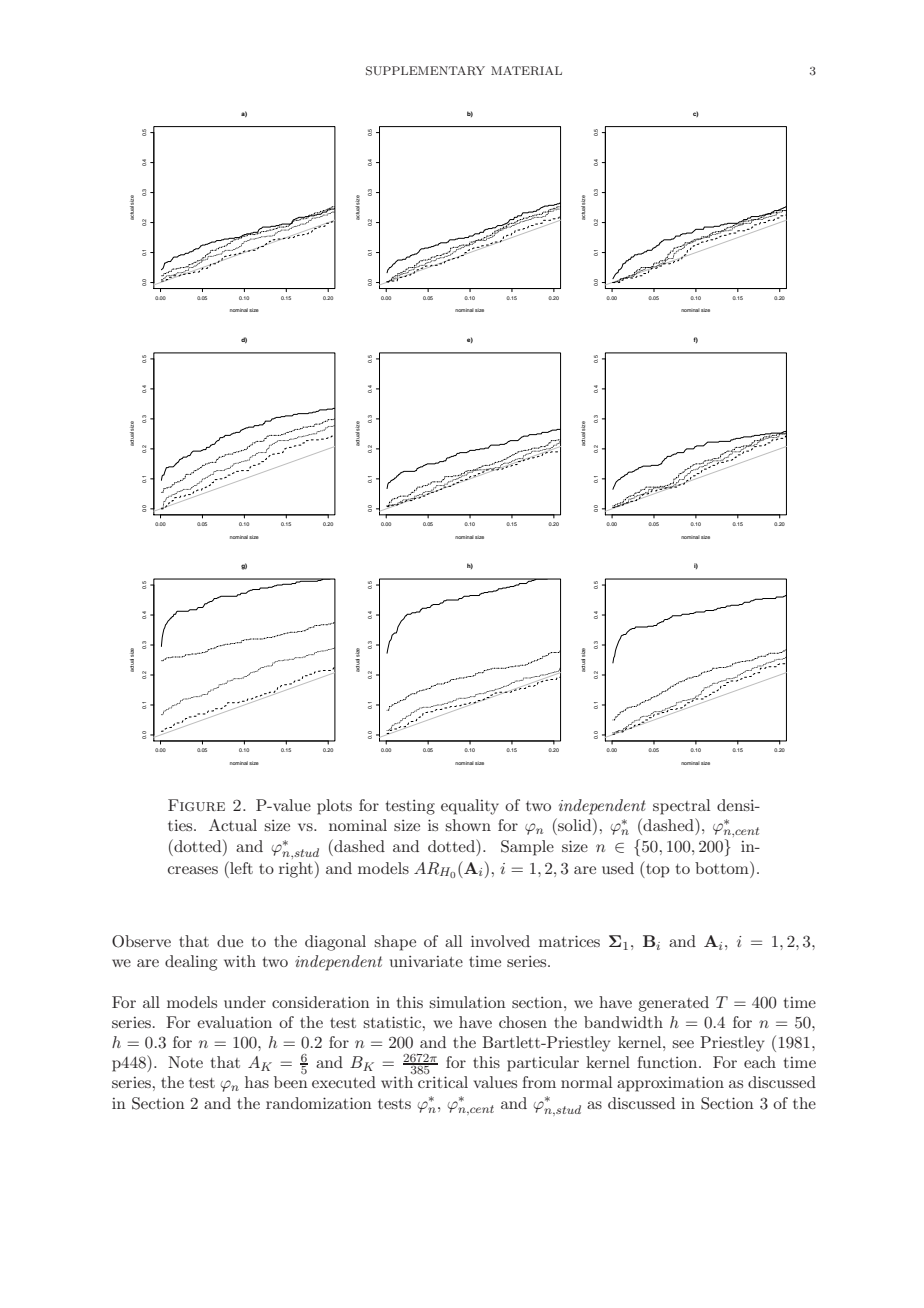 This image has height=1308, width=924. What do you see at coordinates (470, 807) in the image?
I see `equality` at bounding box center [470, 807].
